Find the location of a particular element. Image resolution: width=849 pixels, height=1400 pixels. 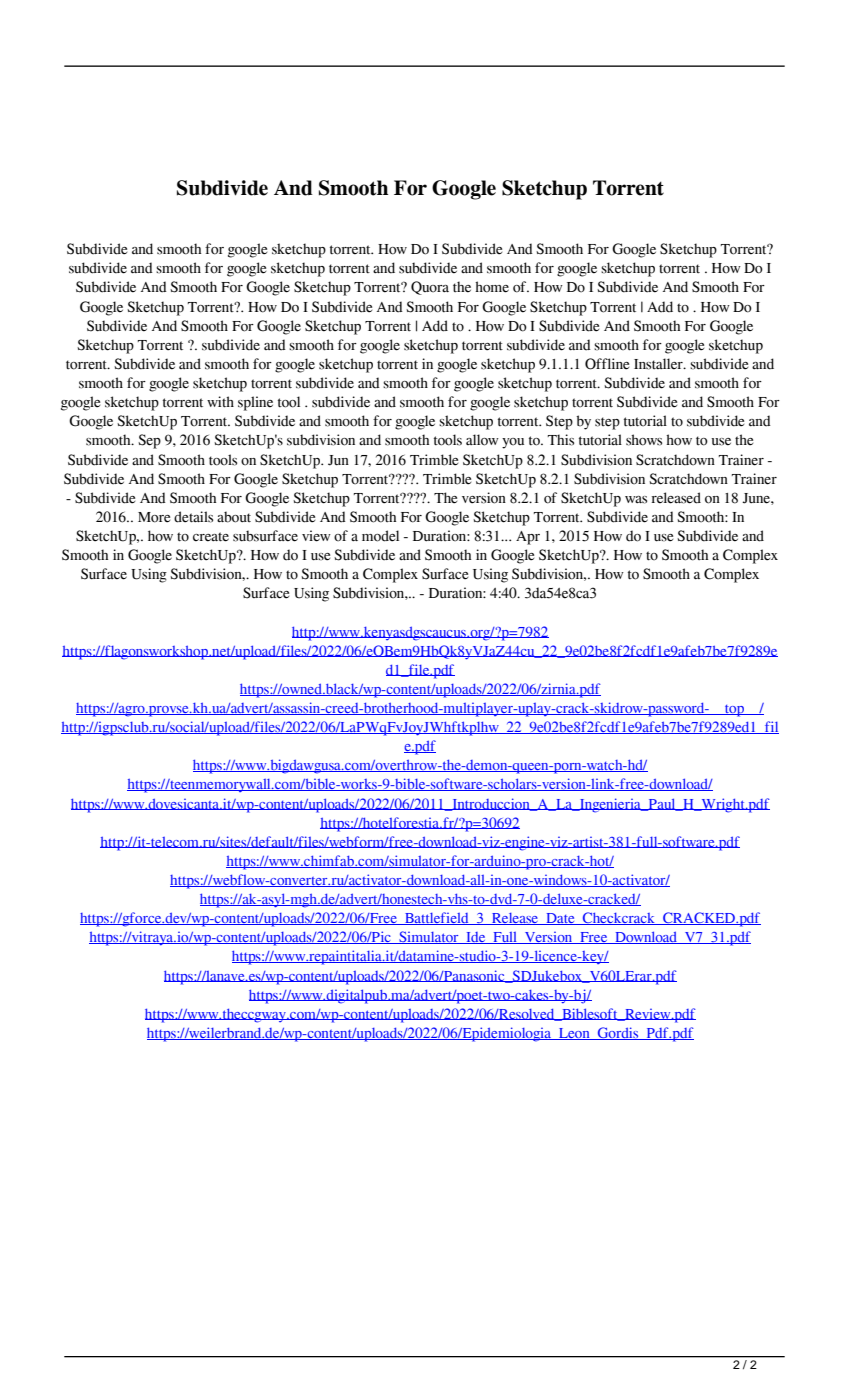

Apr is located at coordinates (528, 538).
